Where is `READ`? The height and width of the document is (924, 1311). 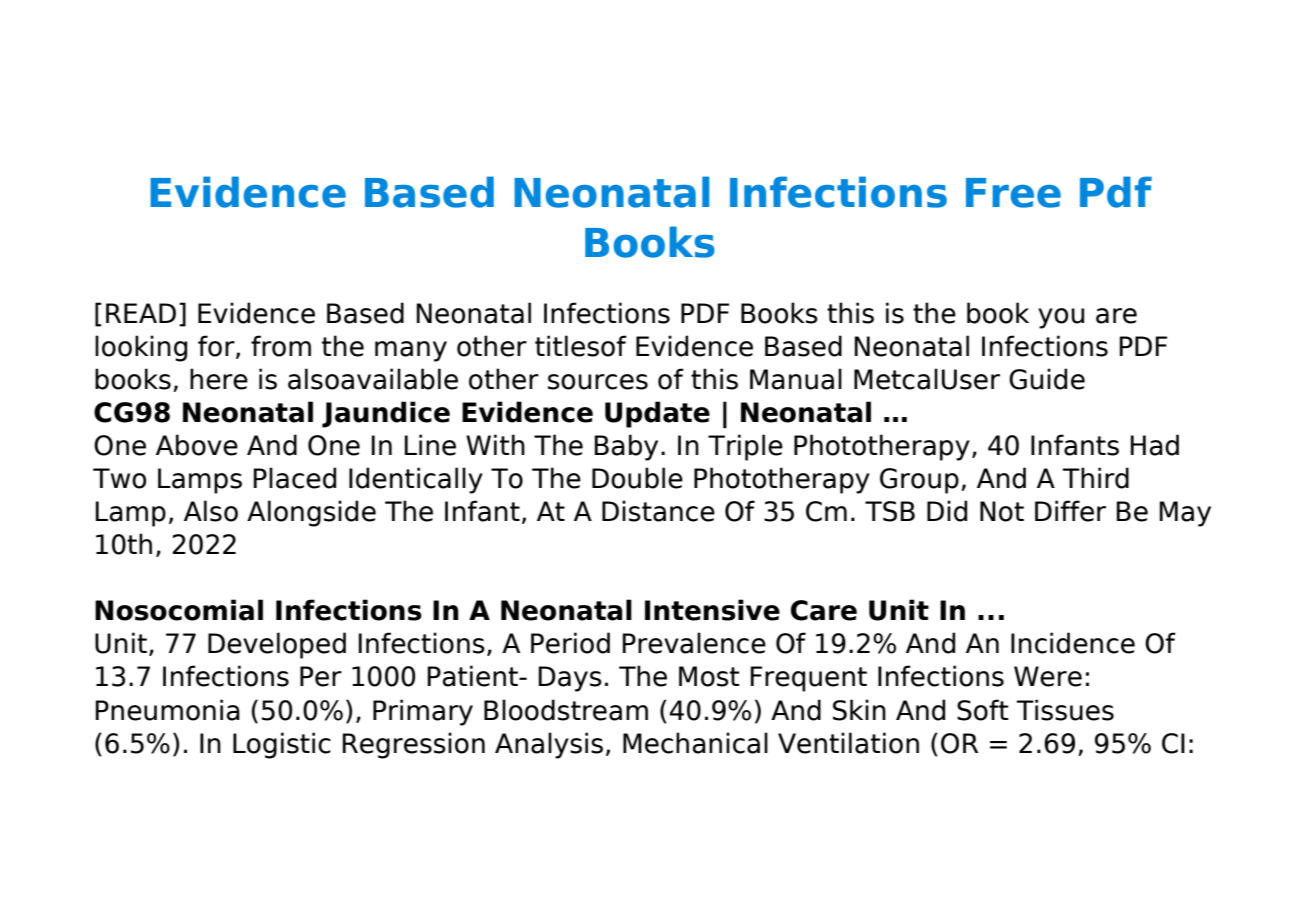
READ is located at coordinates (141, 313).
